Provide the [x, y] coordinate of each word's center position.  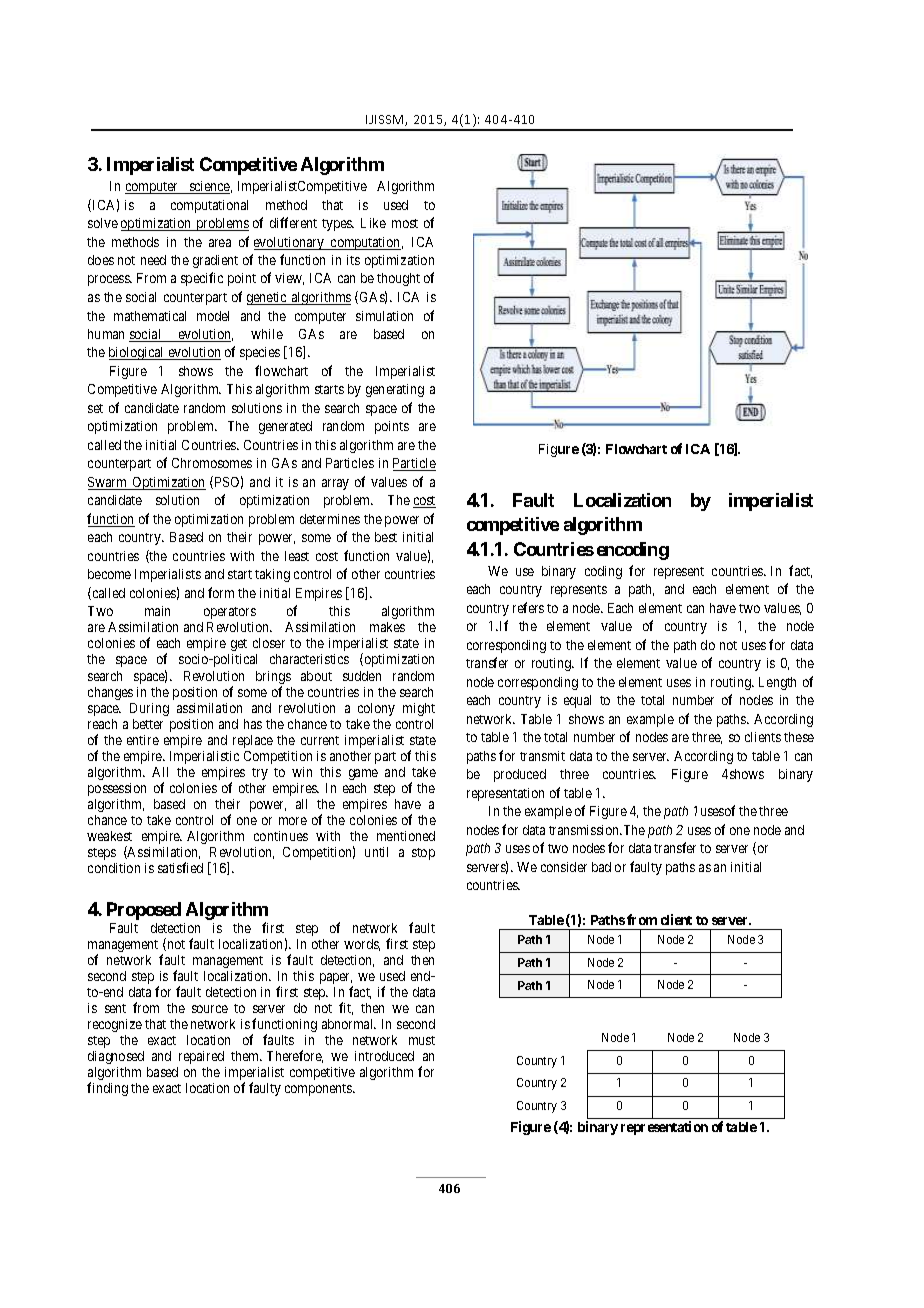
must [422, 1040]
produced [520, 775]
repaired [201, 1057]
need [153, 260]
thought [398, 279]
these [799, 737]
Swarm [109, 483]
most [405, 223]
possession [117, 789]
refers [528, 607]
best [386, 537]
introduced [384, 1056]
